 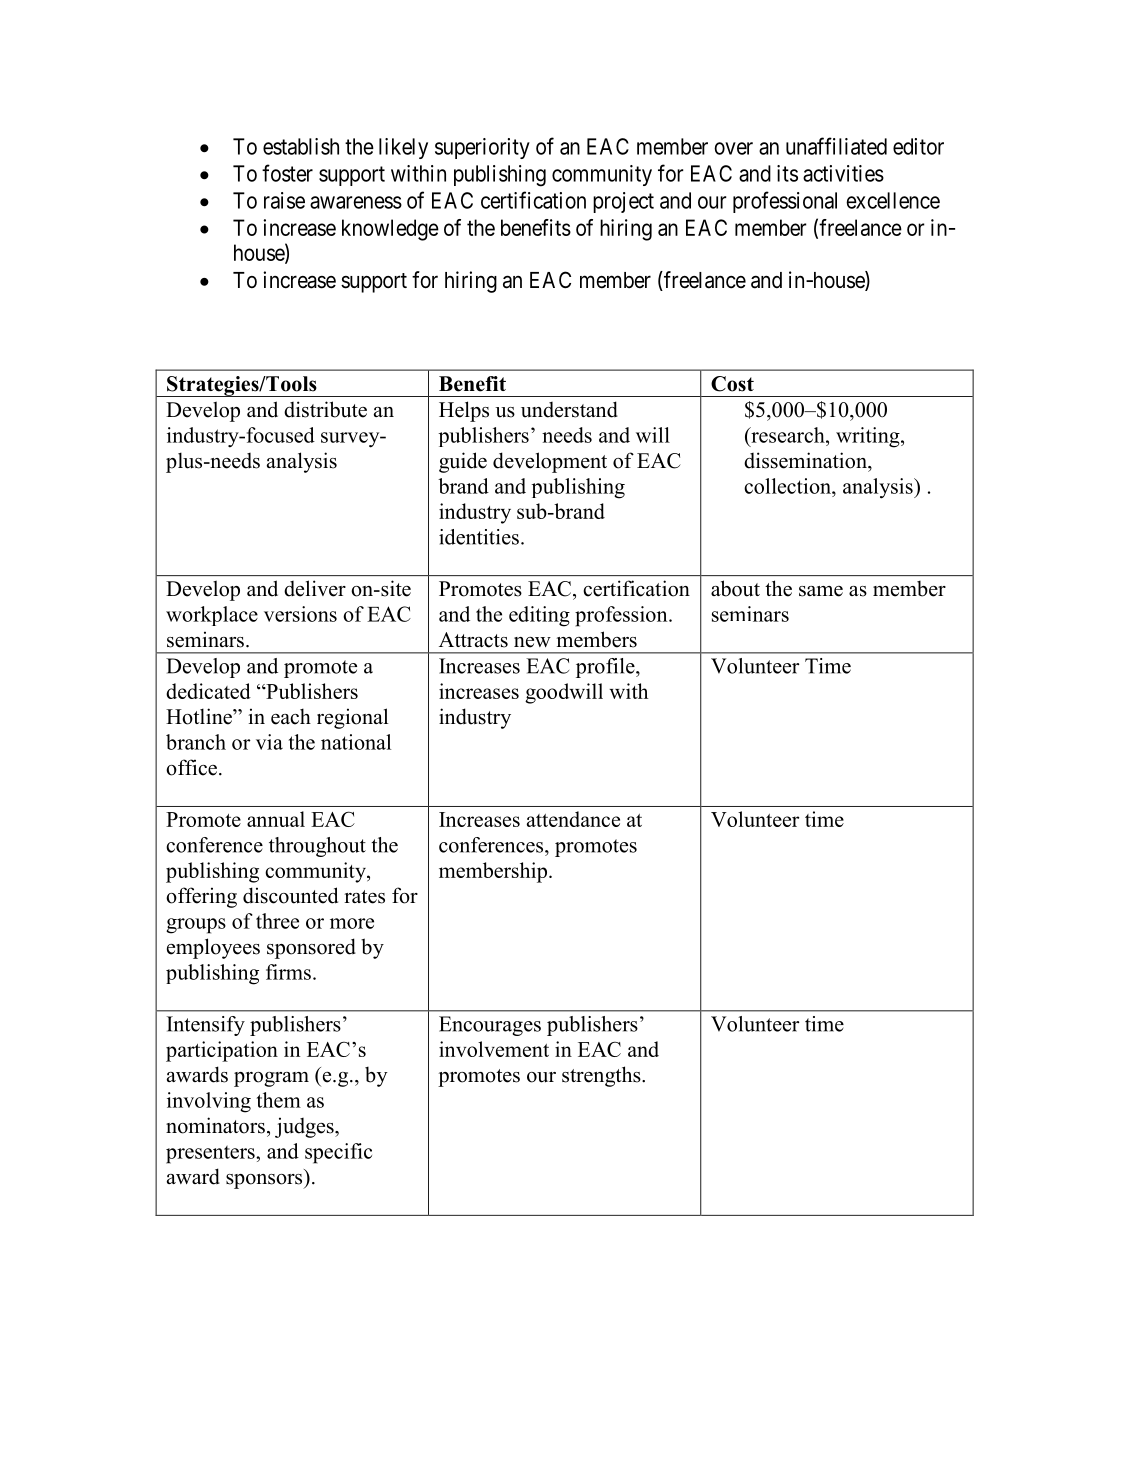 What do you see at coordinates (315, 588) in the screenshot?
I see `deliver` at bounding box center [315, 588].
